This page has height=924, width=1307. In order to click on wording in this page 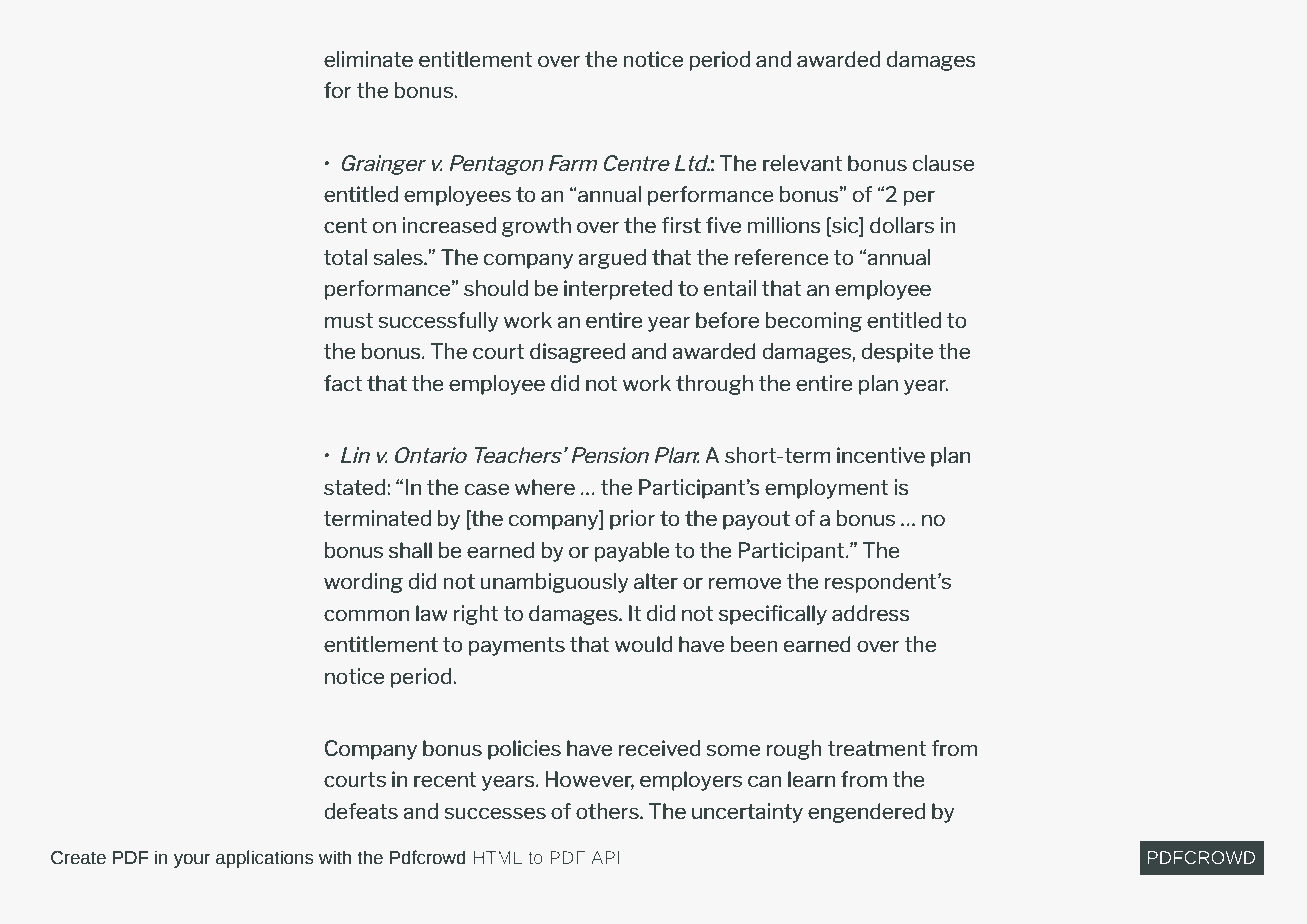, I will do `click(363, 583)`.
